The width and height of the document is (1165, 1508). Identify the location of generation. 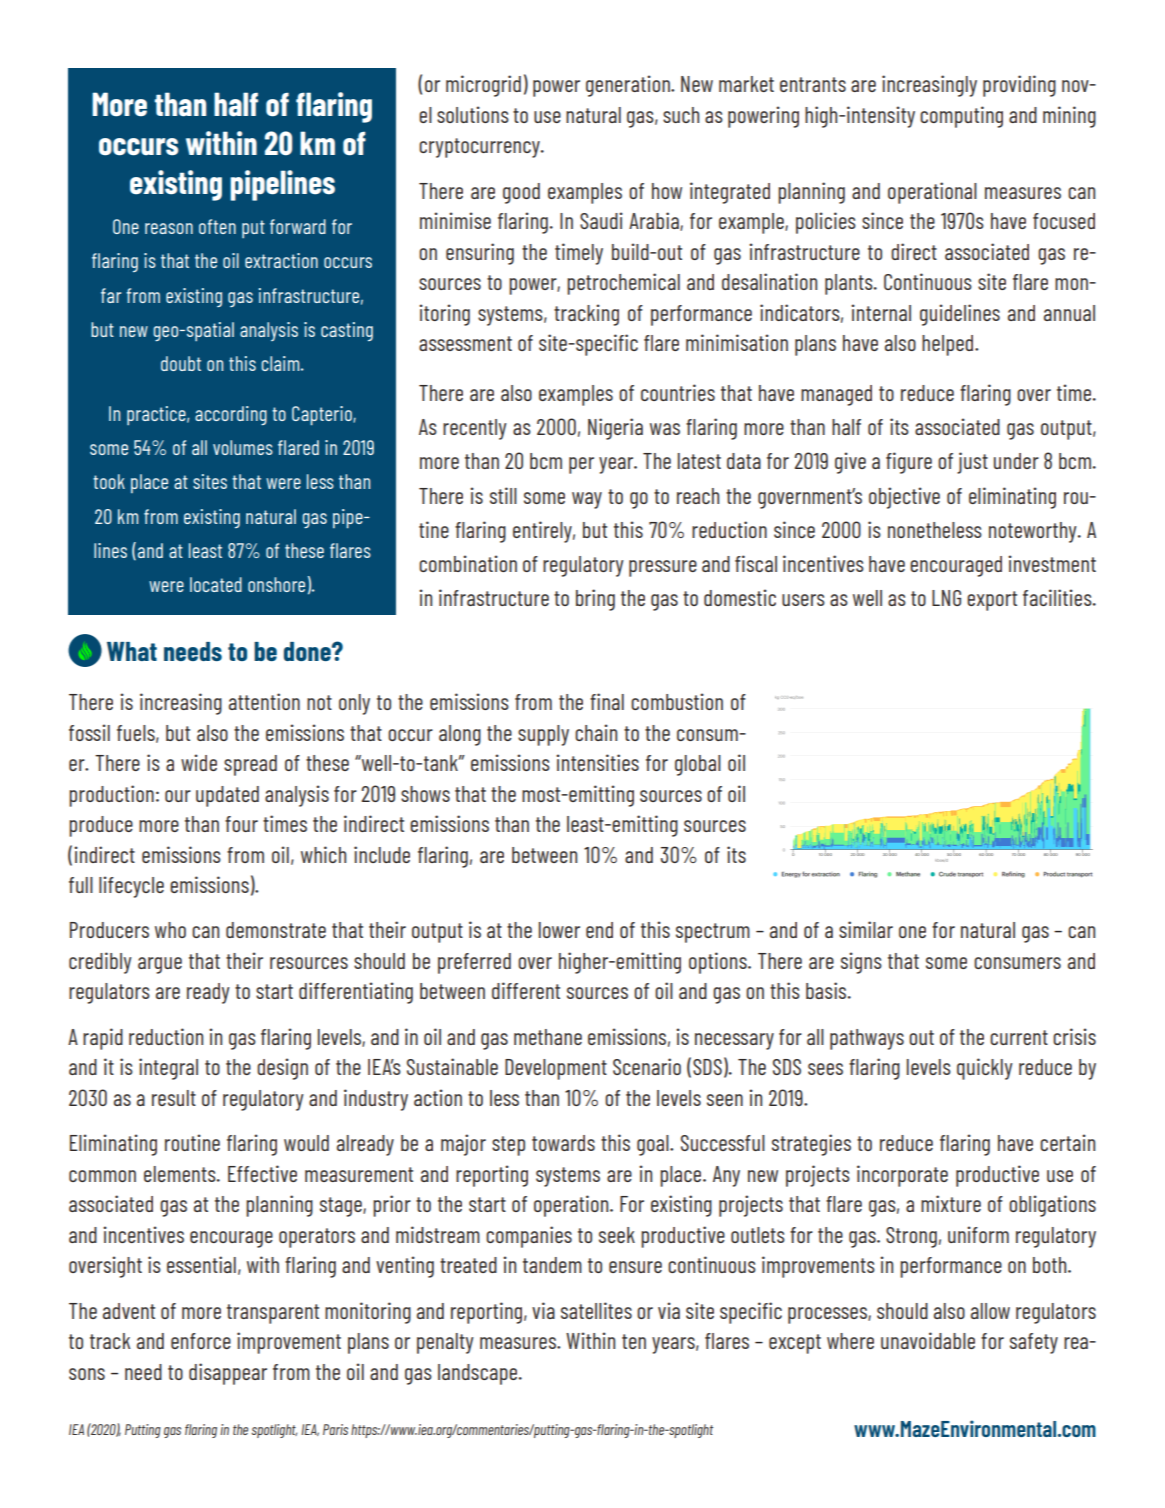
(629, 86).
